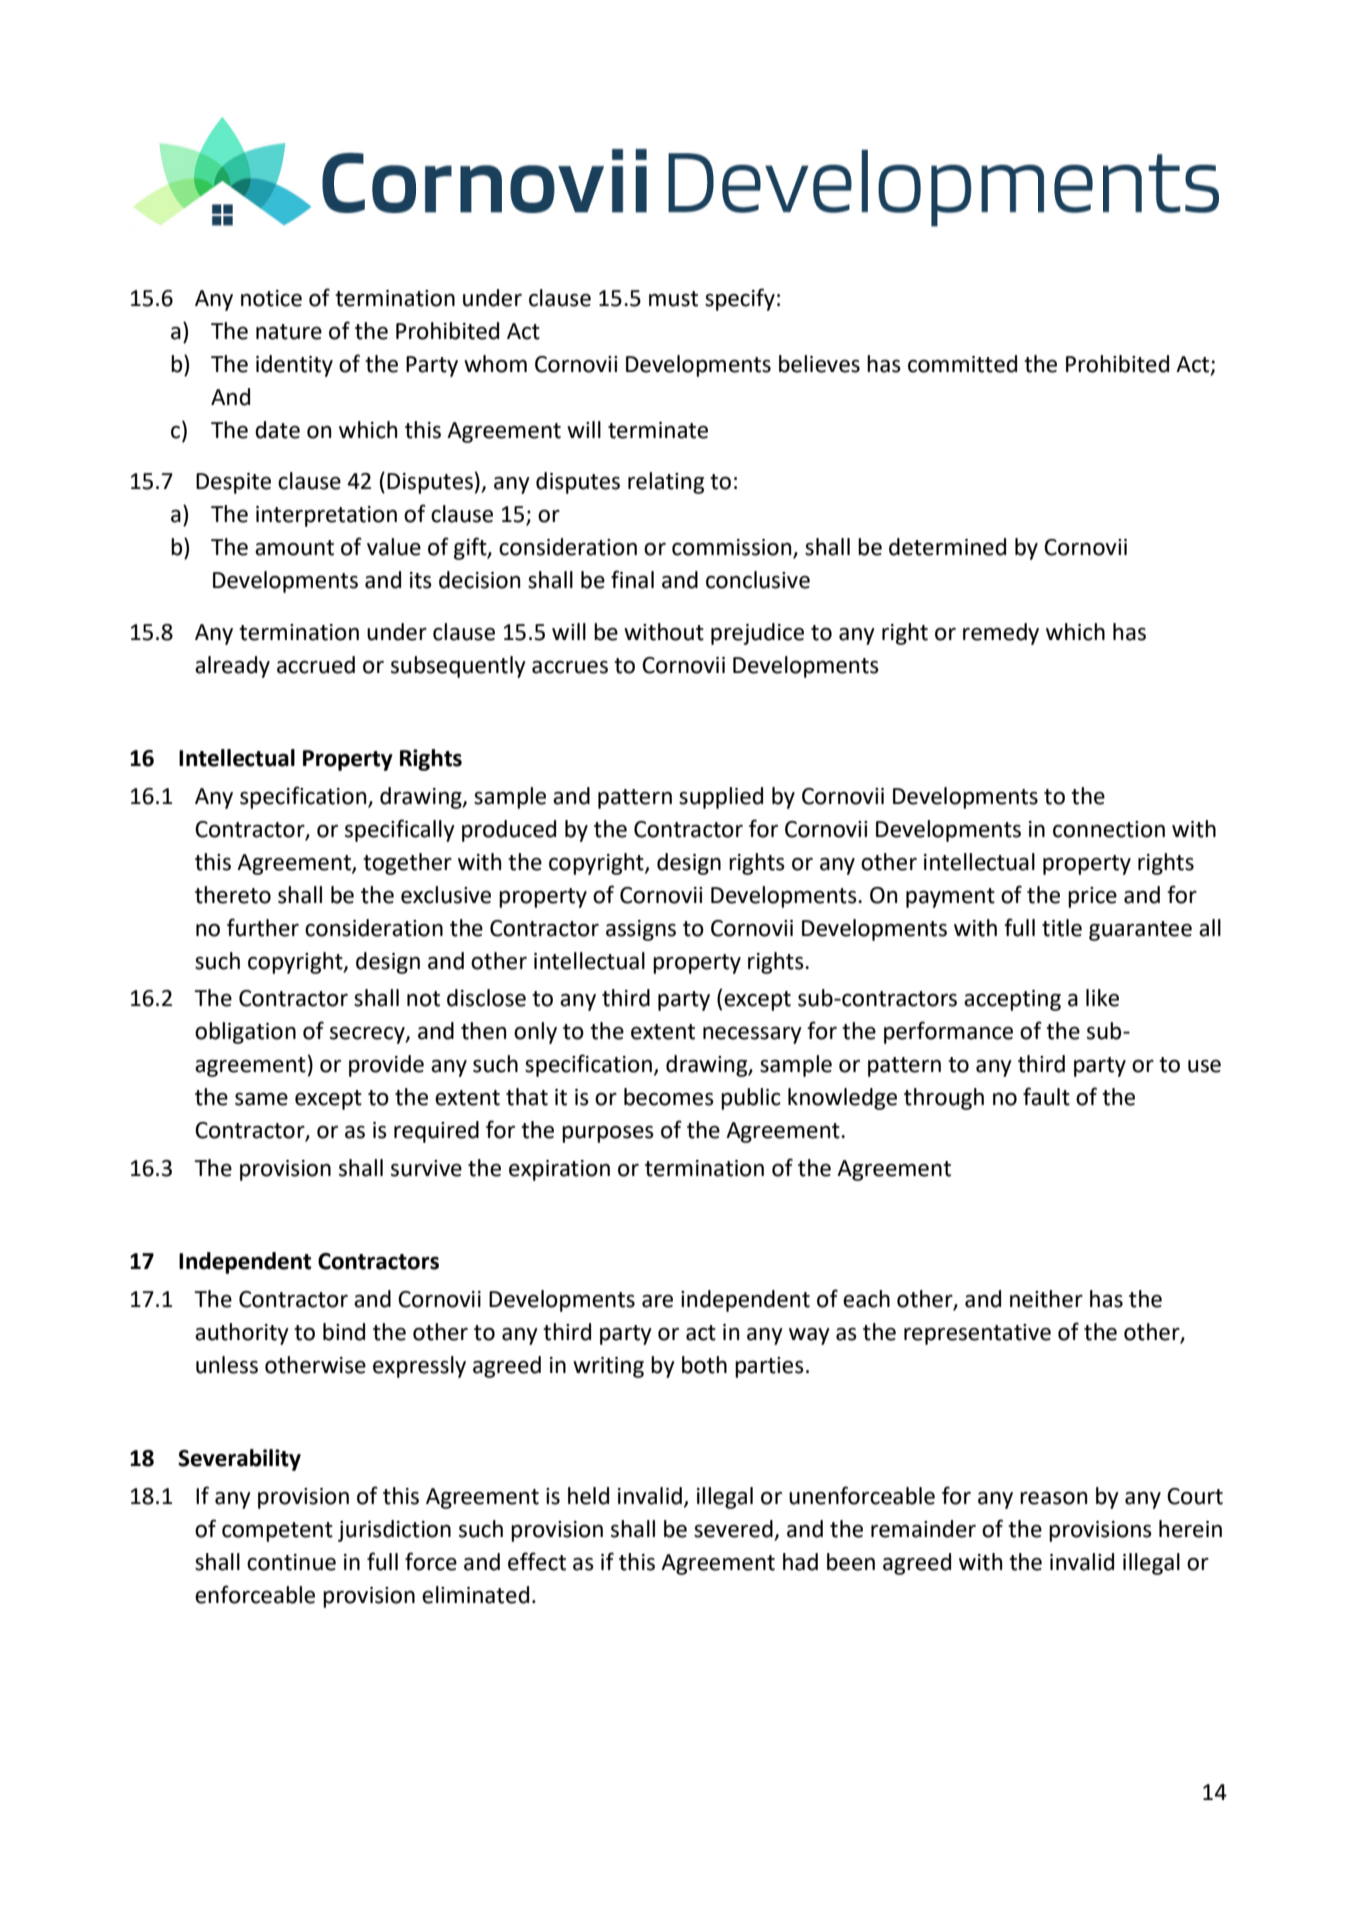 This image has width=1356, height=1918. What do you see at coordinates (291, 1562) in the image?
I see `continue` at bounding box center [291, 1562].
